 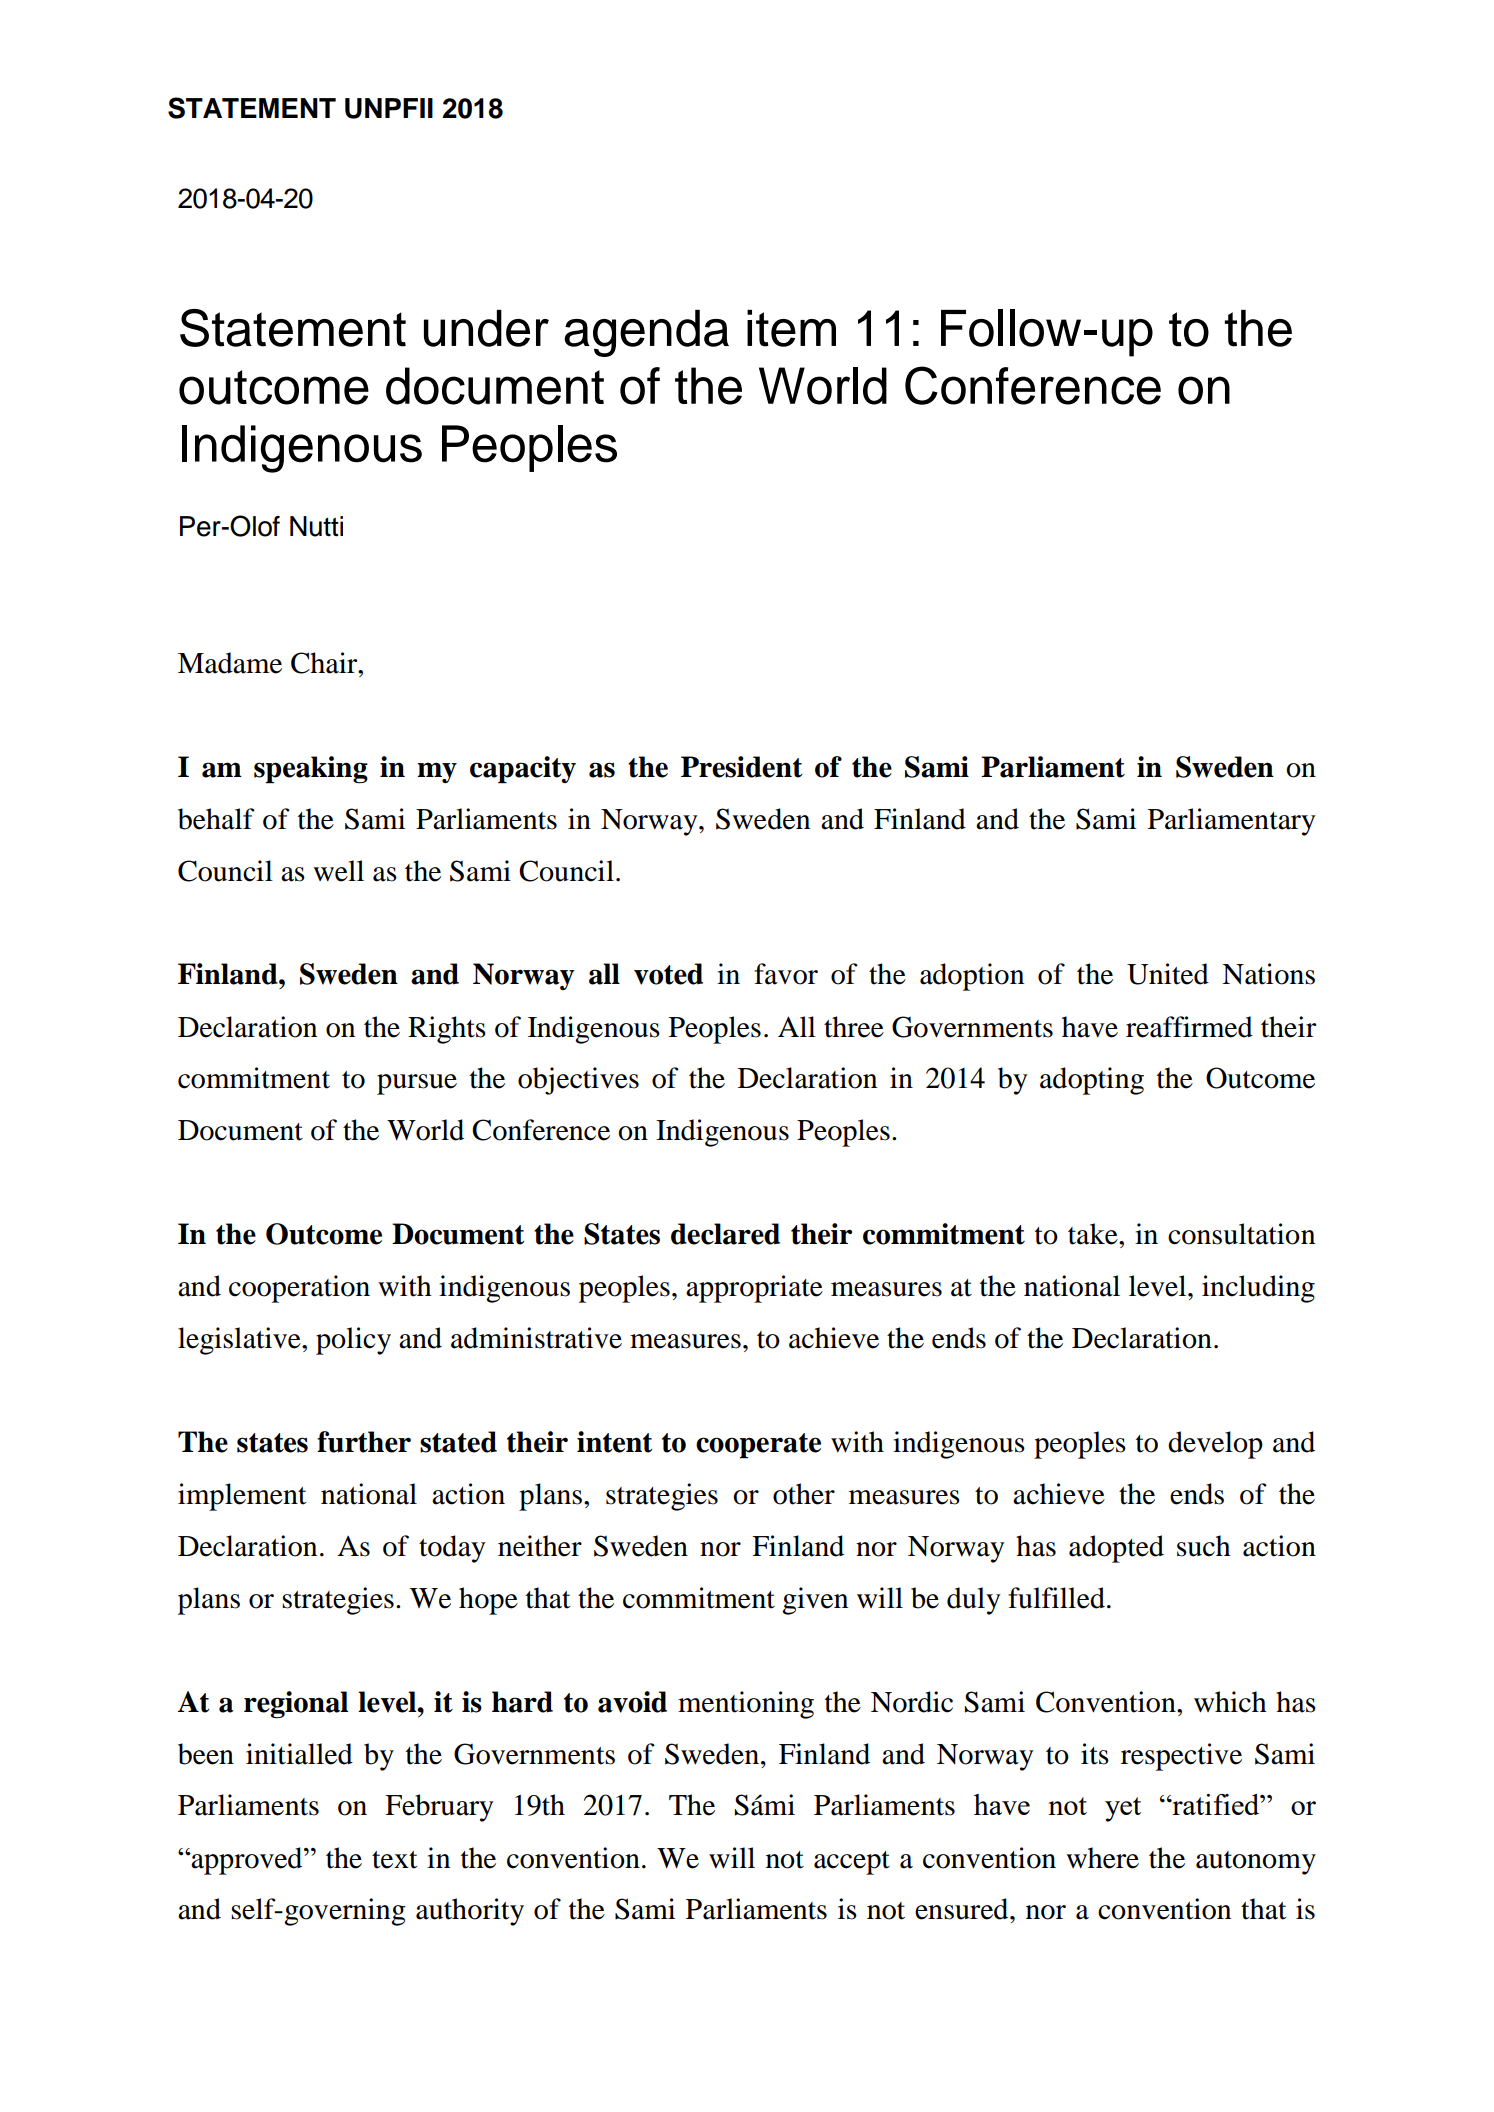 I want to click on adopting, so click(x=1092, y=1081).
